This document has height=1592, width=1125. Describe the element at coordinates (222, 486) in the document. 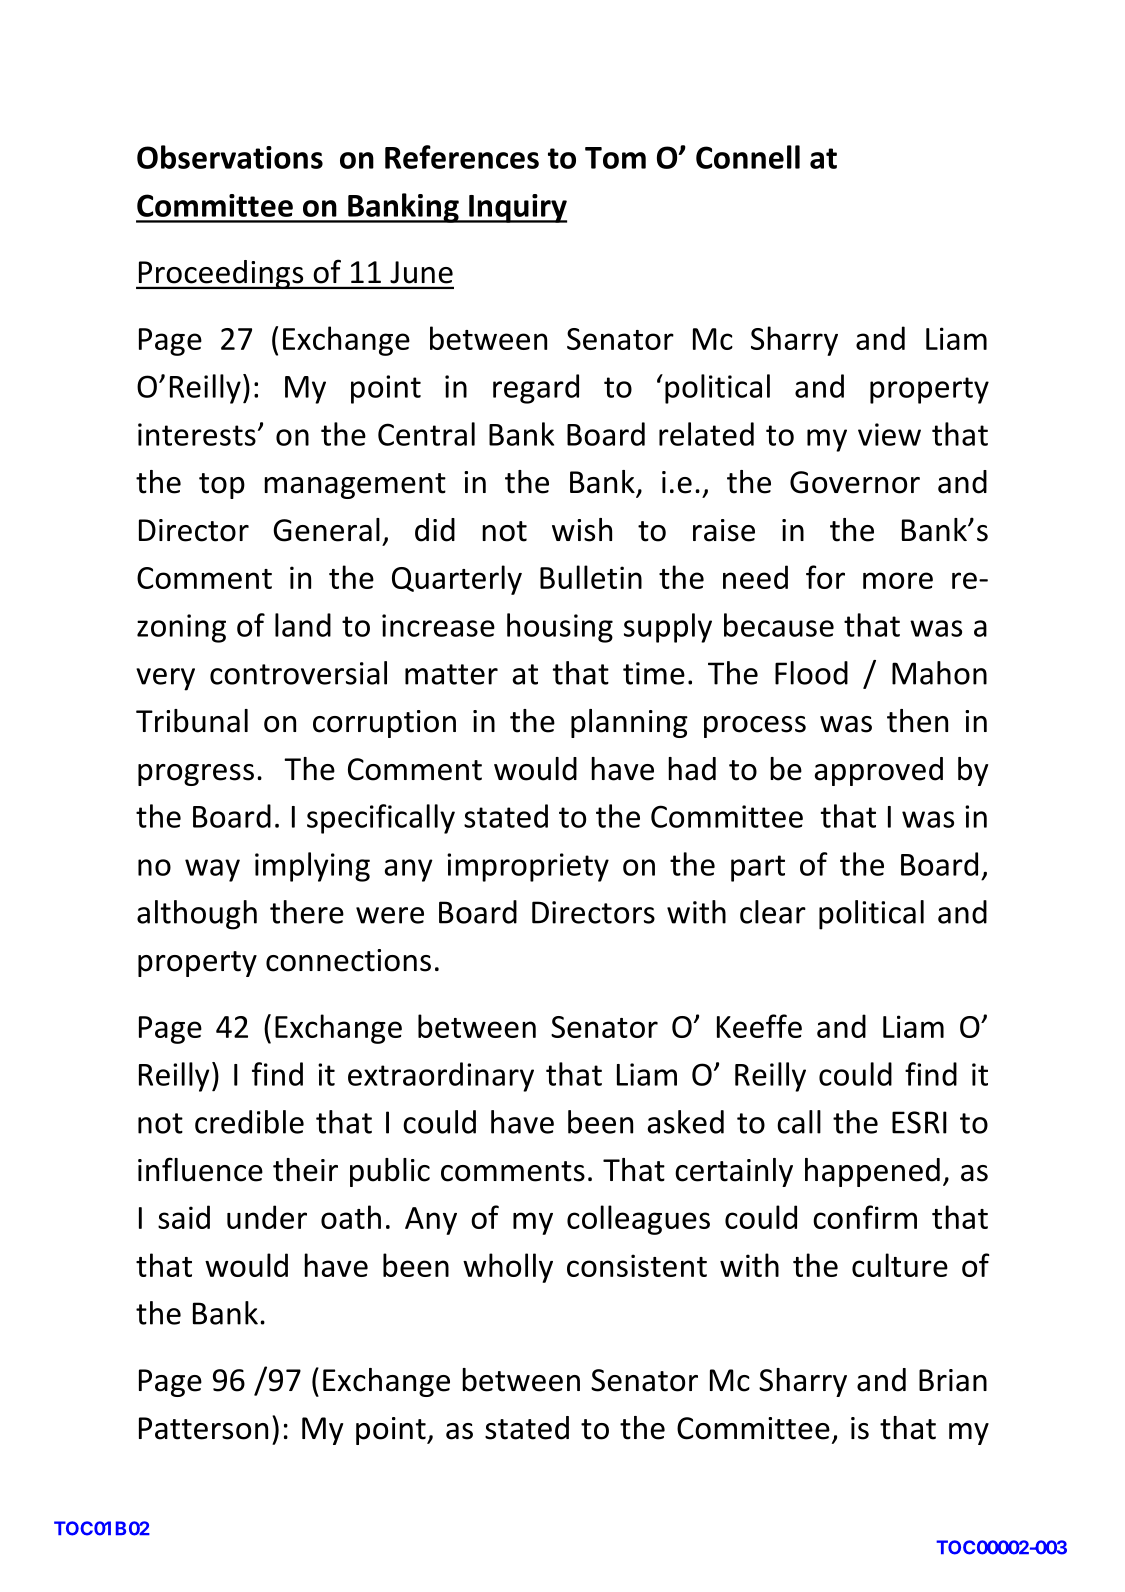

I see `top` at that location.
